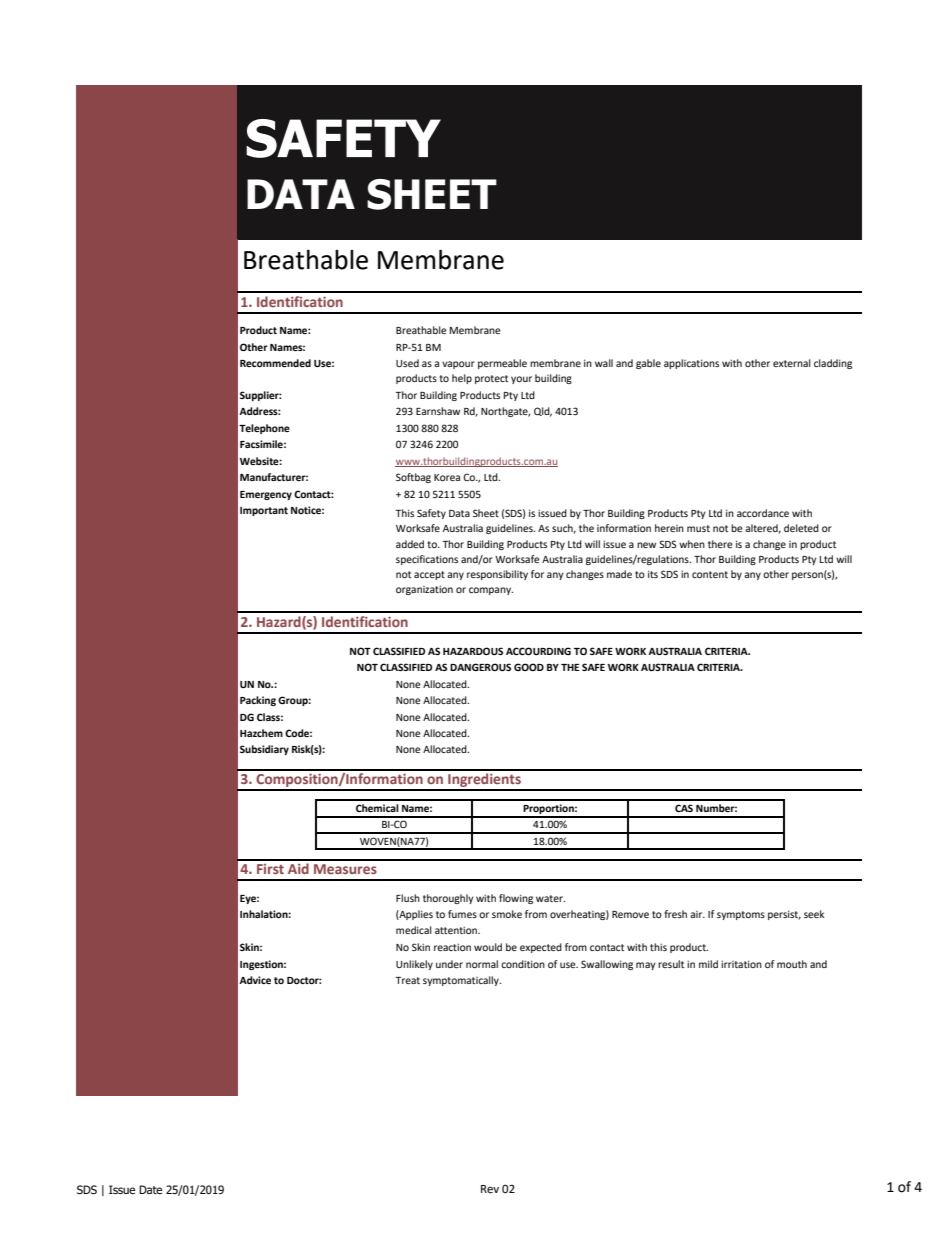 The height and width of the screenshot is (1233, 952). What do you see at coordinates (741, 964) in the screenshot?
I see `irritation` at bounding box center [741, 964].
